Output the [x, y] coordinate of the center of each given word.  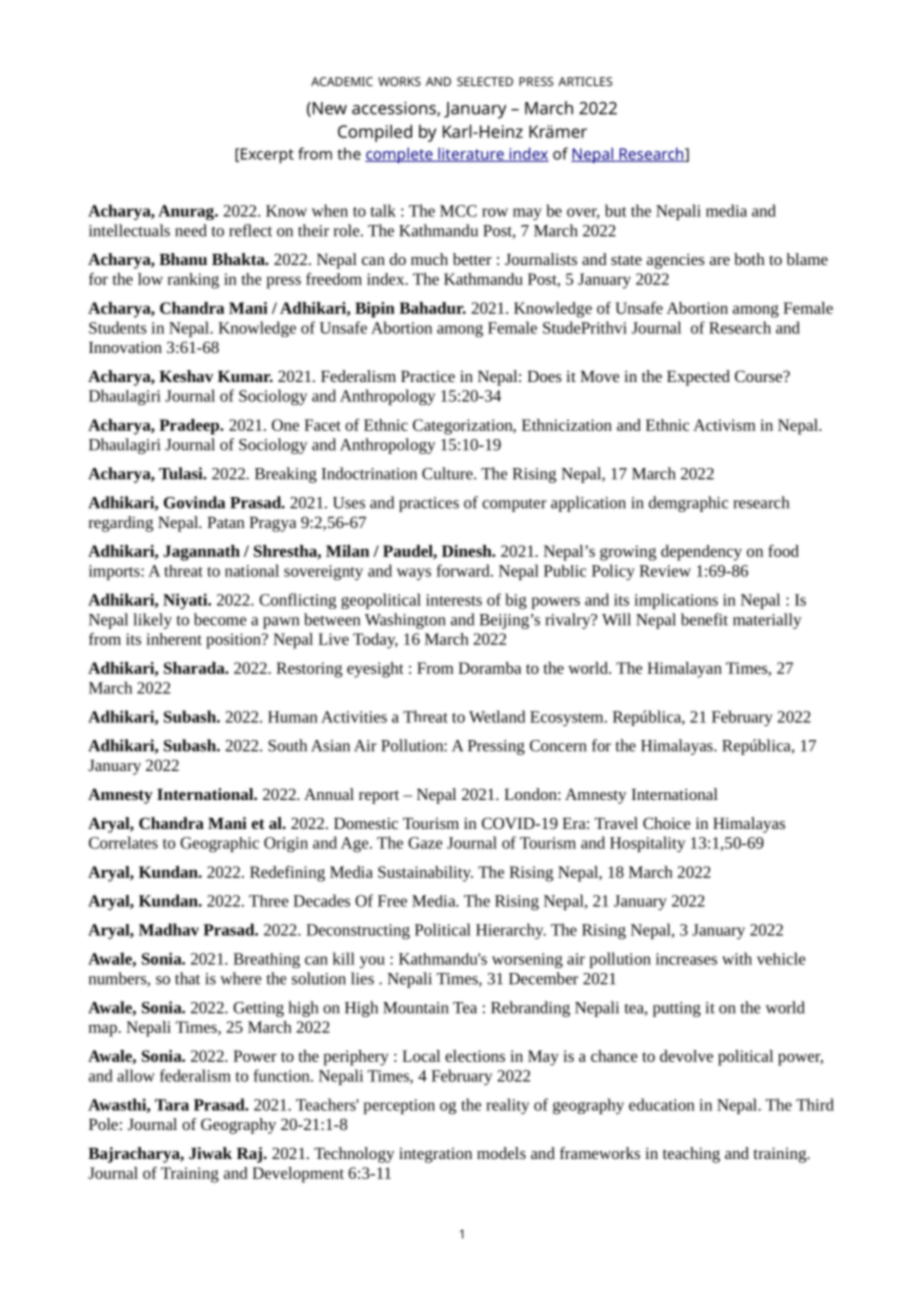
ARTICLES [585, 81]
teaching [691, 1155]
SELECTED [485, 81]
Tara [172, 1105]
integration [435, 1155]
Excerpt [266, 156]
